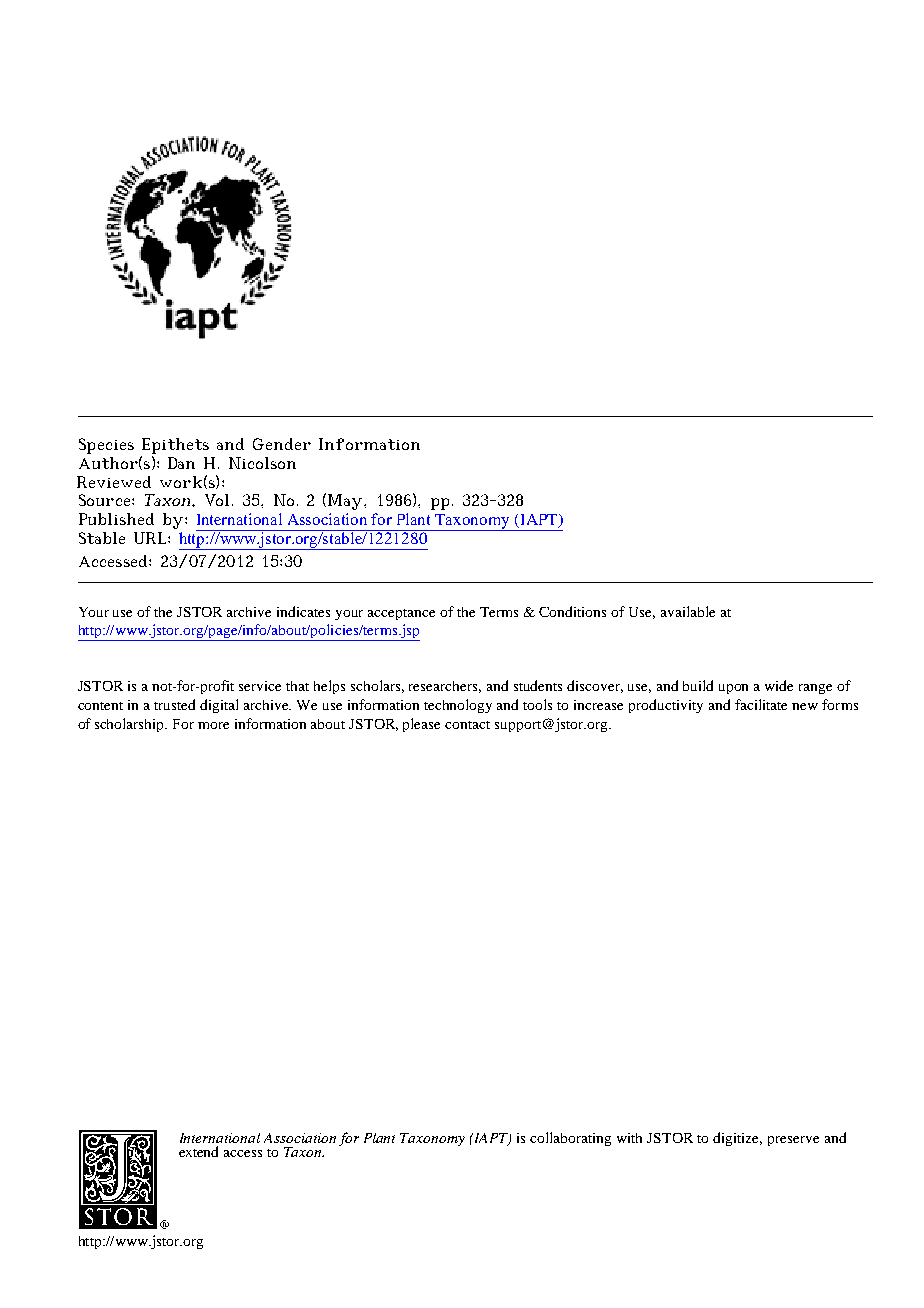  I want to click on Dan, so click(181, 463).
